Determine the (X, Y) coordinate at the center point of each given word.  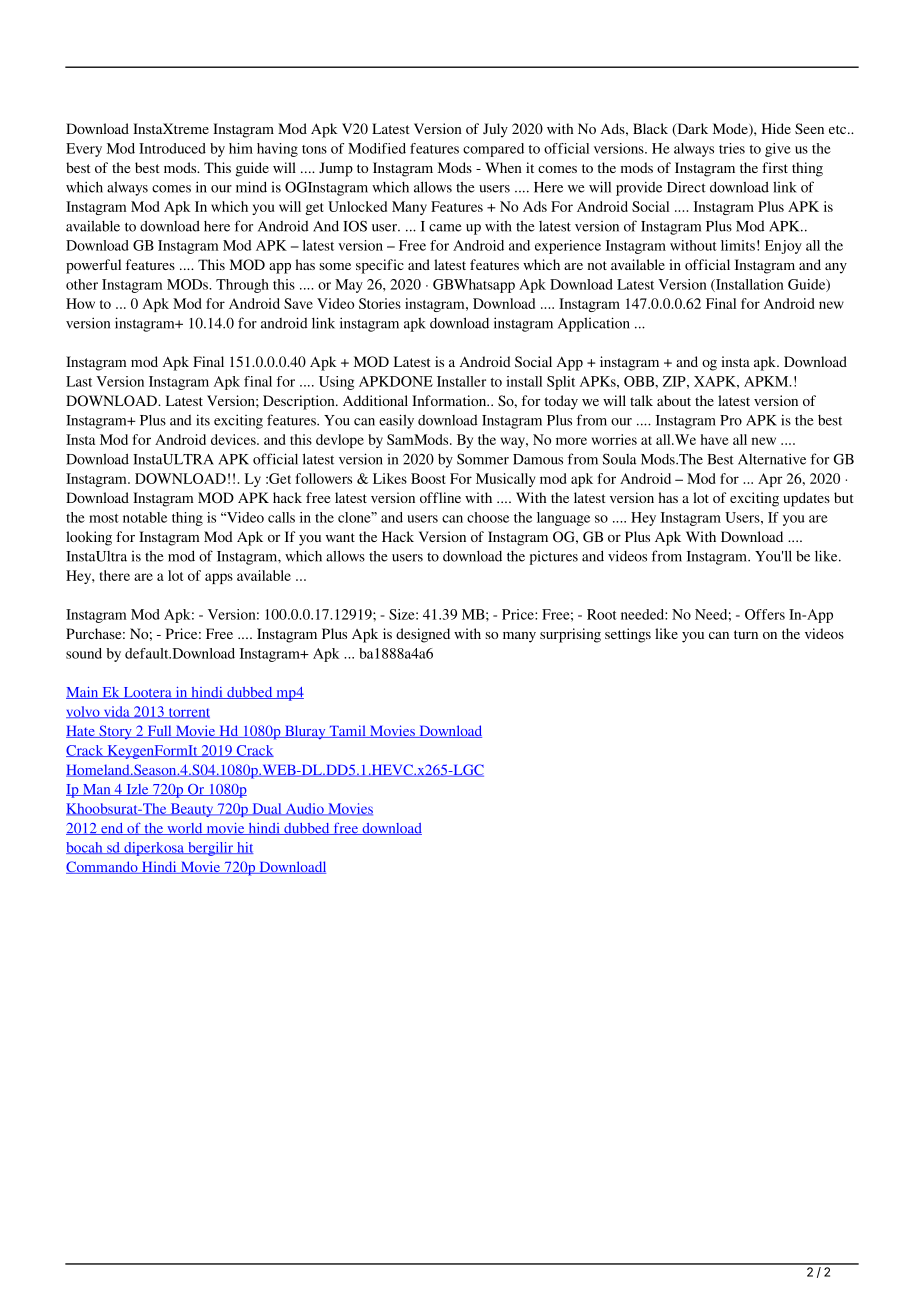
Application (594, 324)
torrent (188, 713)
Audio (304, 809)
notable (145, 517)
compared (493, 150)
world (185, 829)
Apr (770, 480)
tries (732, 148)
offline (440, 497)
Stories (380, 303)
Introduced (172, 148)
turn (746, 634)
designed (423, 635)
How (80, 303)
